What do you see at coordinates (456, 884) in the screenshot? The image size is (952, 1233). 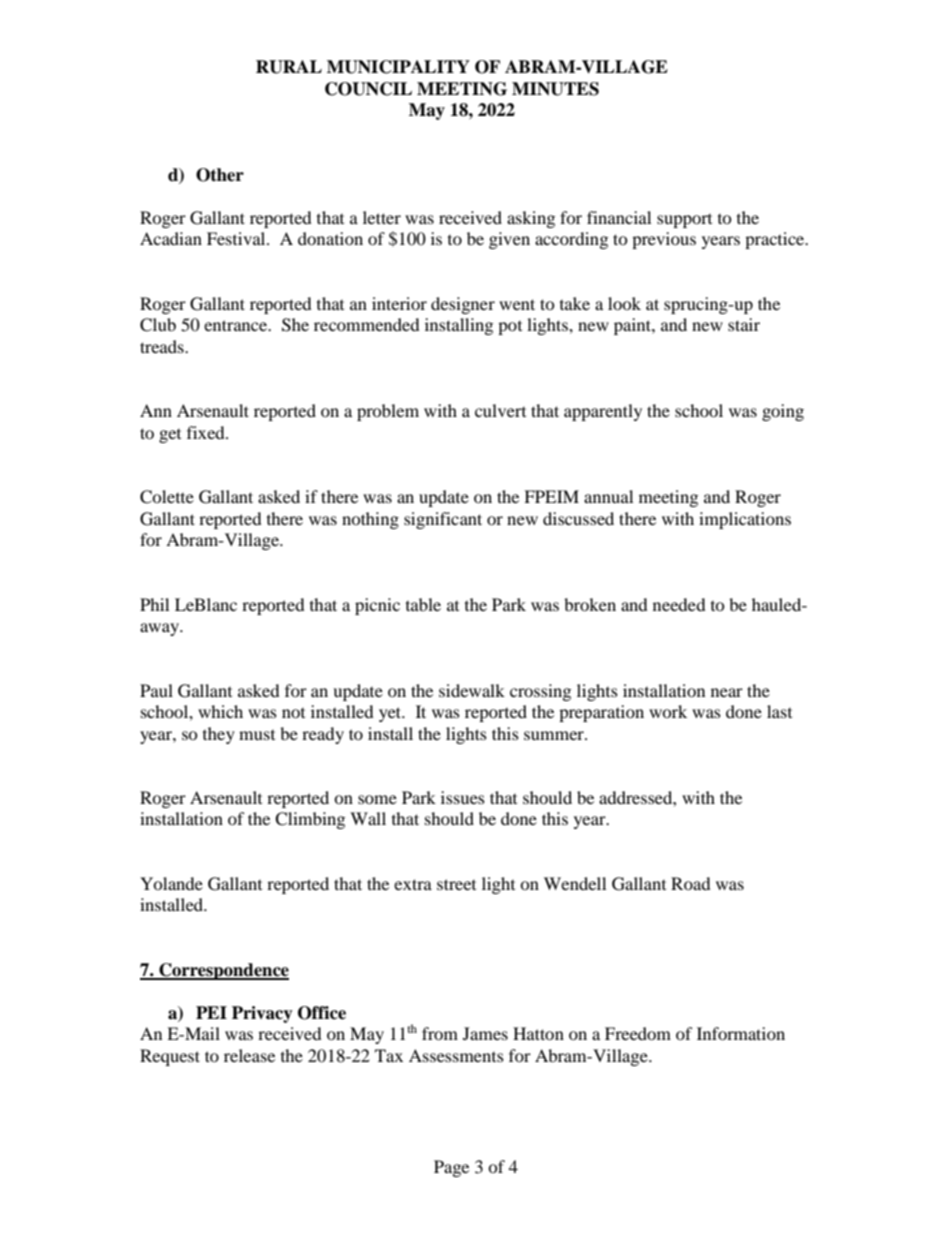 I see `street` at bounding box center [456, 884].
